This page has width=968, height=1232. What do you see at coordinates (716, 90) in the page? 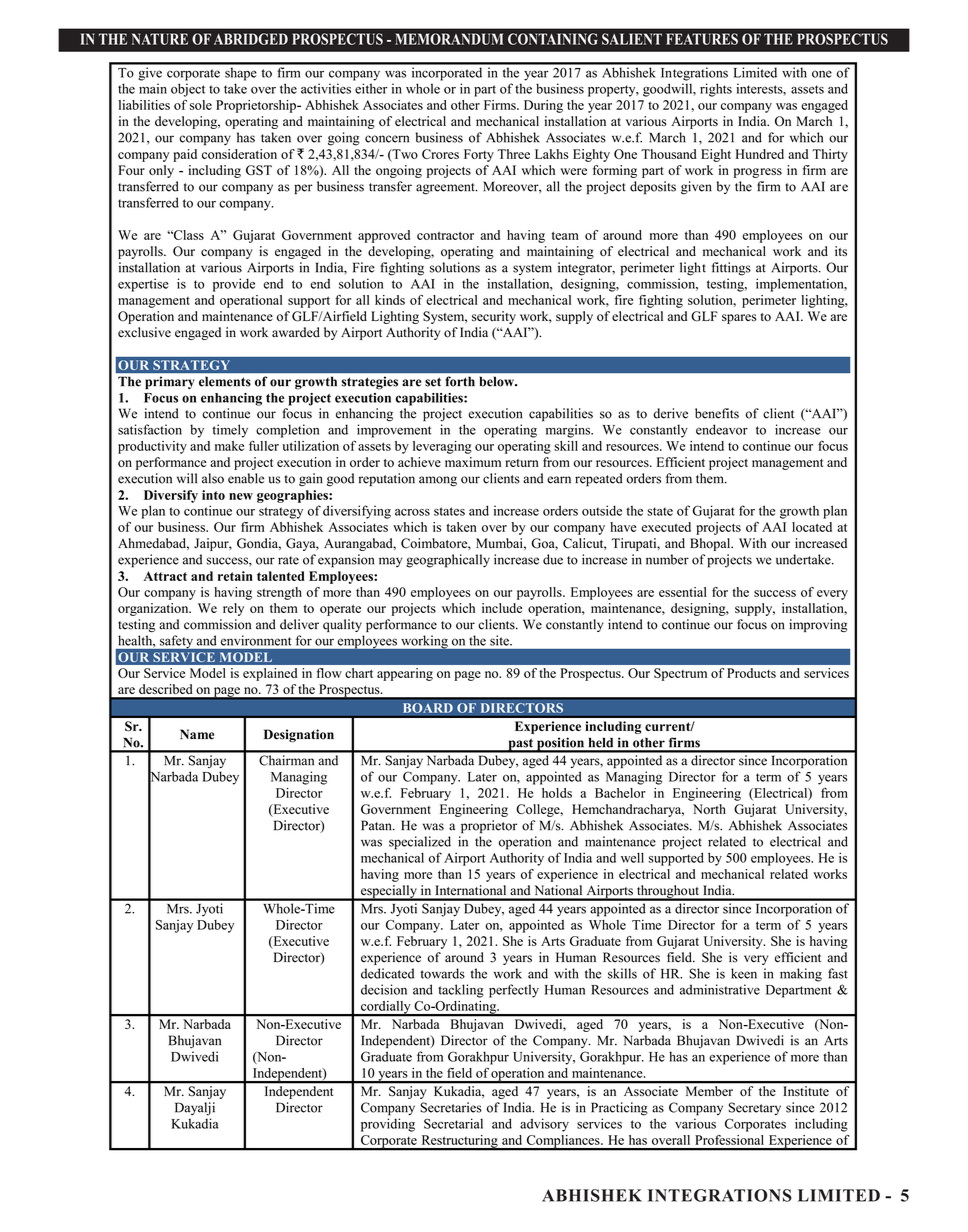
I see `rights` at bounding box center [716, 90].
